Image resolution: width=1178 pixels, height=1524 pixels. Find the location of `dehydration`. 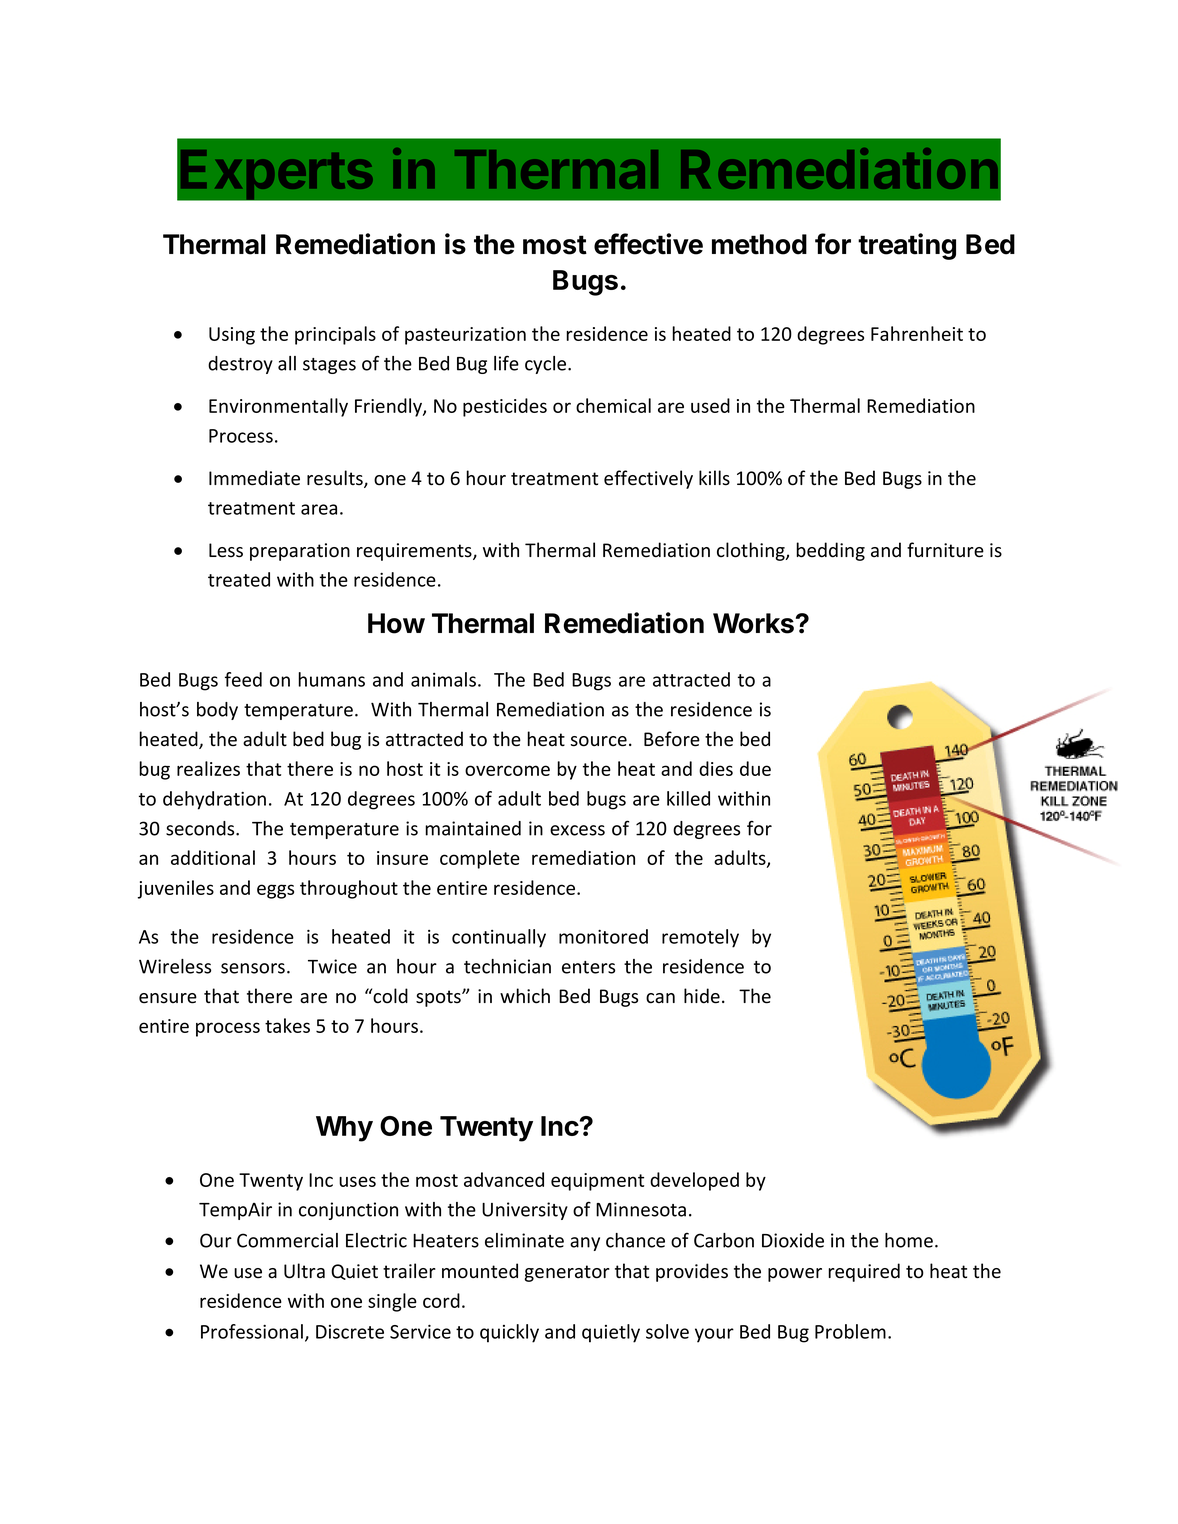

dehydration is located at coordinates (214, 800).
